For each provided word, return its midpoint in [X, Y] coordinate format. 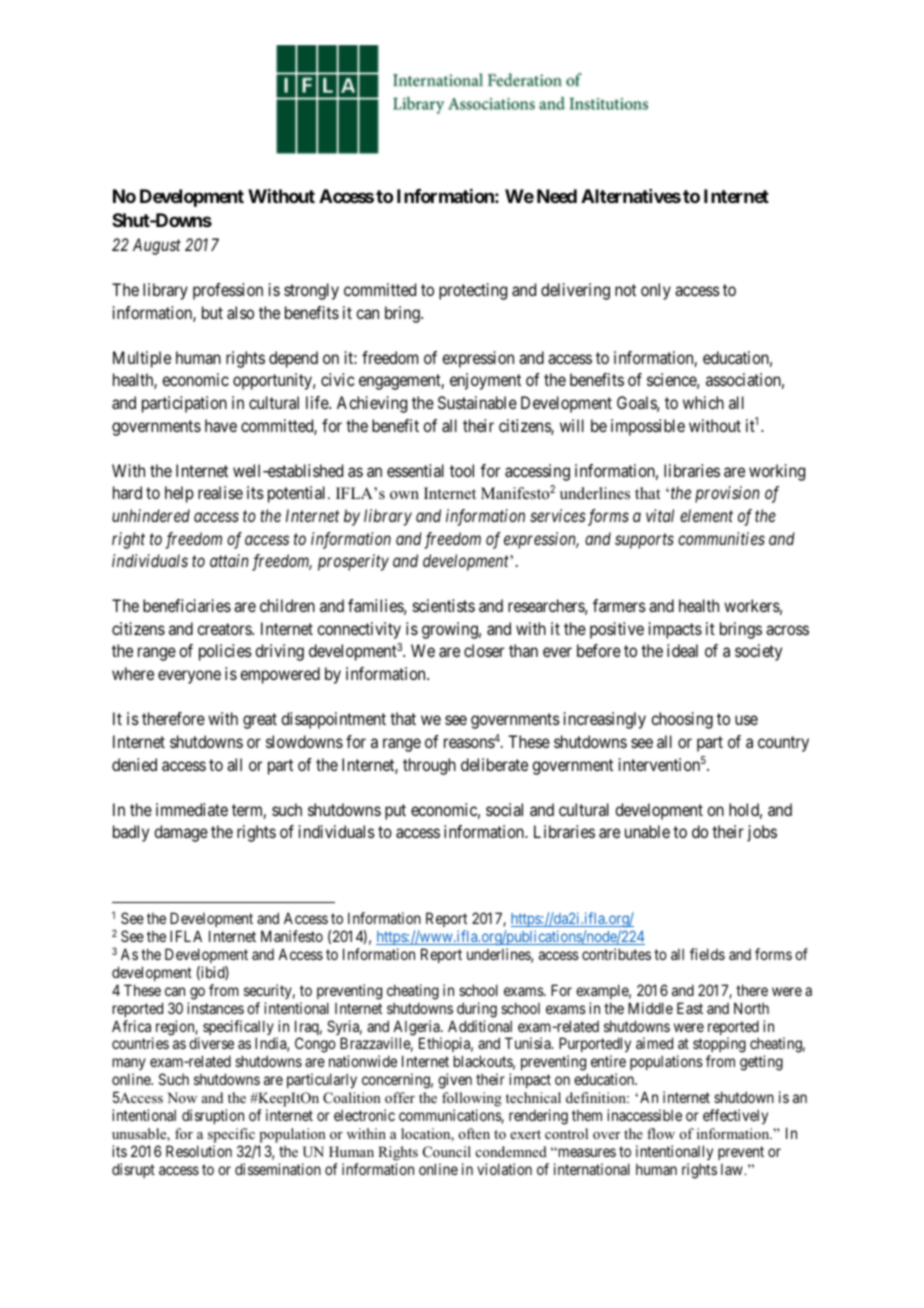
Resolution [199, 1151]
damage [181, 833]
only [656, 291]
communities [721, 538]
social [504, 809]
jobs [762, 833]
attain [229, 560]
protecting [473, 291]
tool [462, 470]
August [157, 246]
